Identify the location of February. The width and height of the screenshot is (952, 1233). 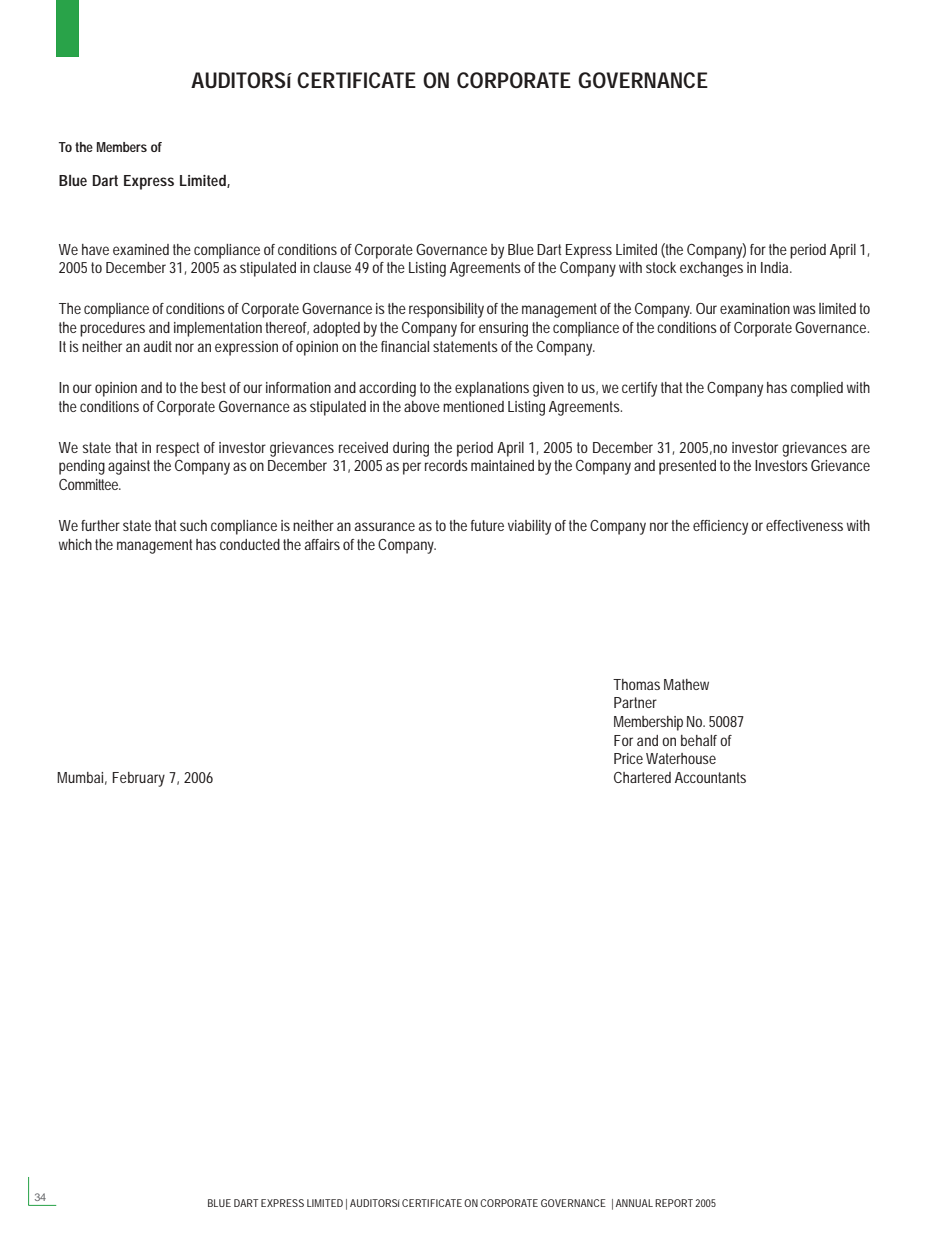
(138, 779).
